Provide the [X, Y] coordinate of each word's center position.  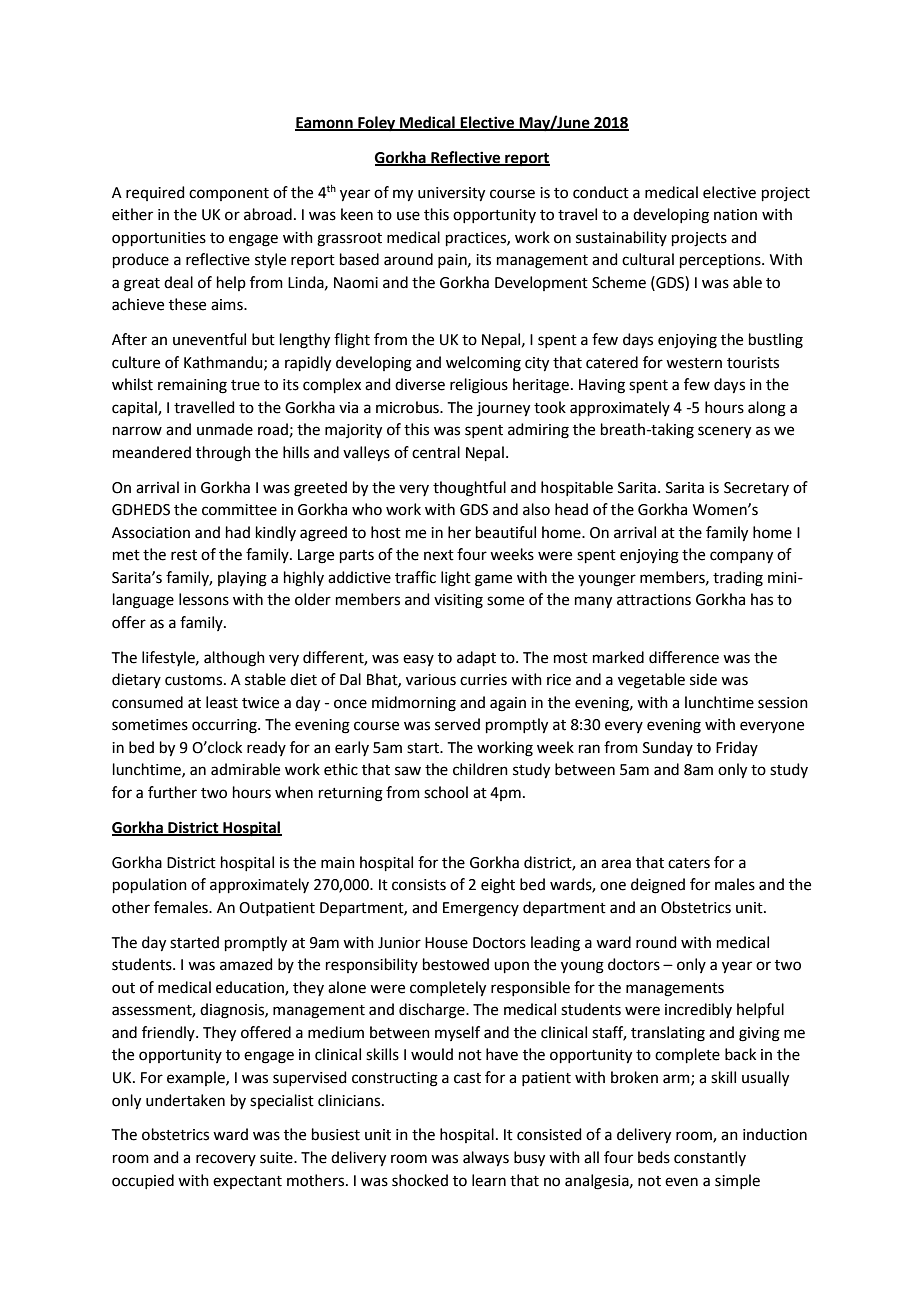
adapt [476, 658]
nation [735, 215]
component [229, 194]
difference [684, 657]
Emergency [481, 909]
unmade [225, 429]
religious [479, 386]
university [451, 194]
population [150, 885]
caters [689, 863]
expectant [247, 1182]
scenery [724, 432]
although [234, 659]
